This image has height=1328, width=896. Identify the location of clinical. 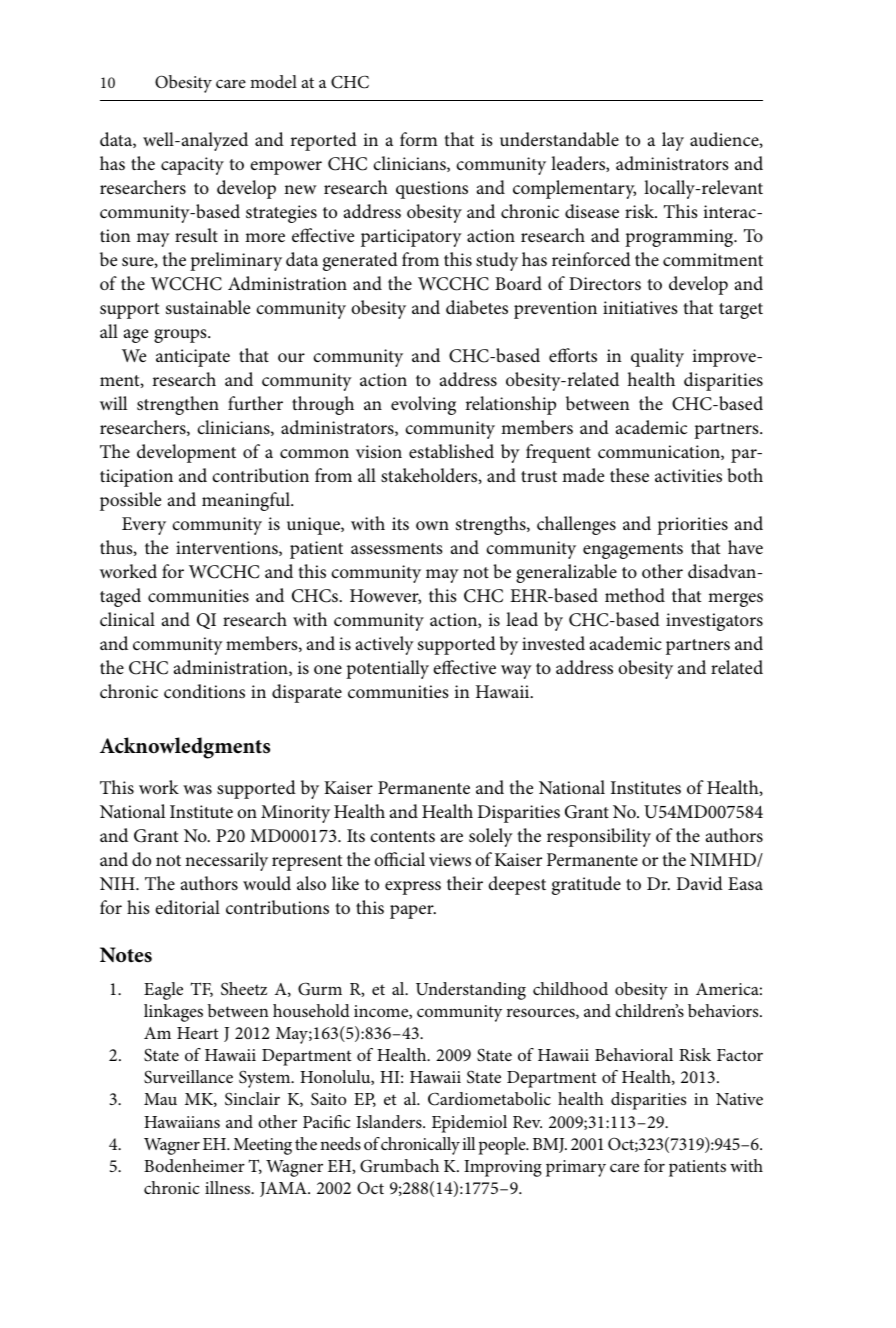
(127, 619).
